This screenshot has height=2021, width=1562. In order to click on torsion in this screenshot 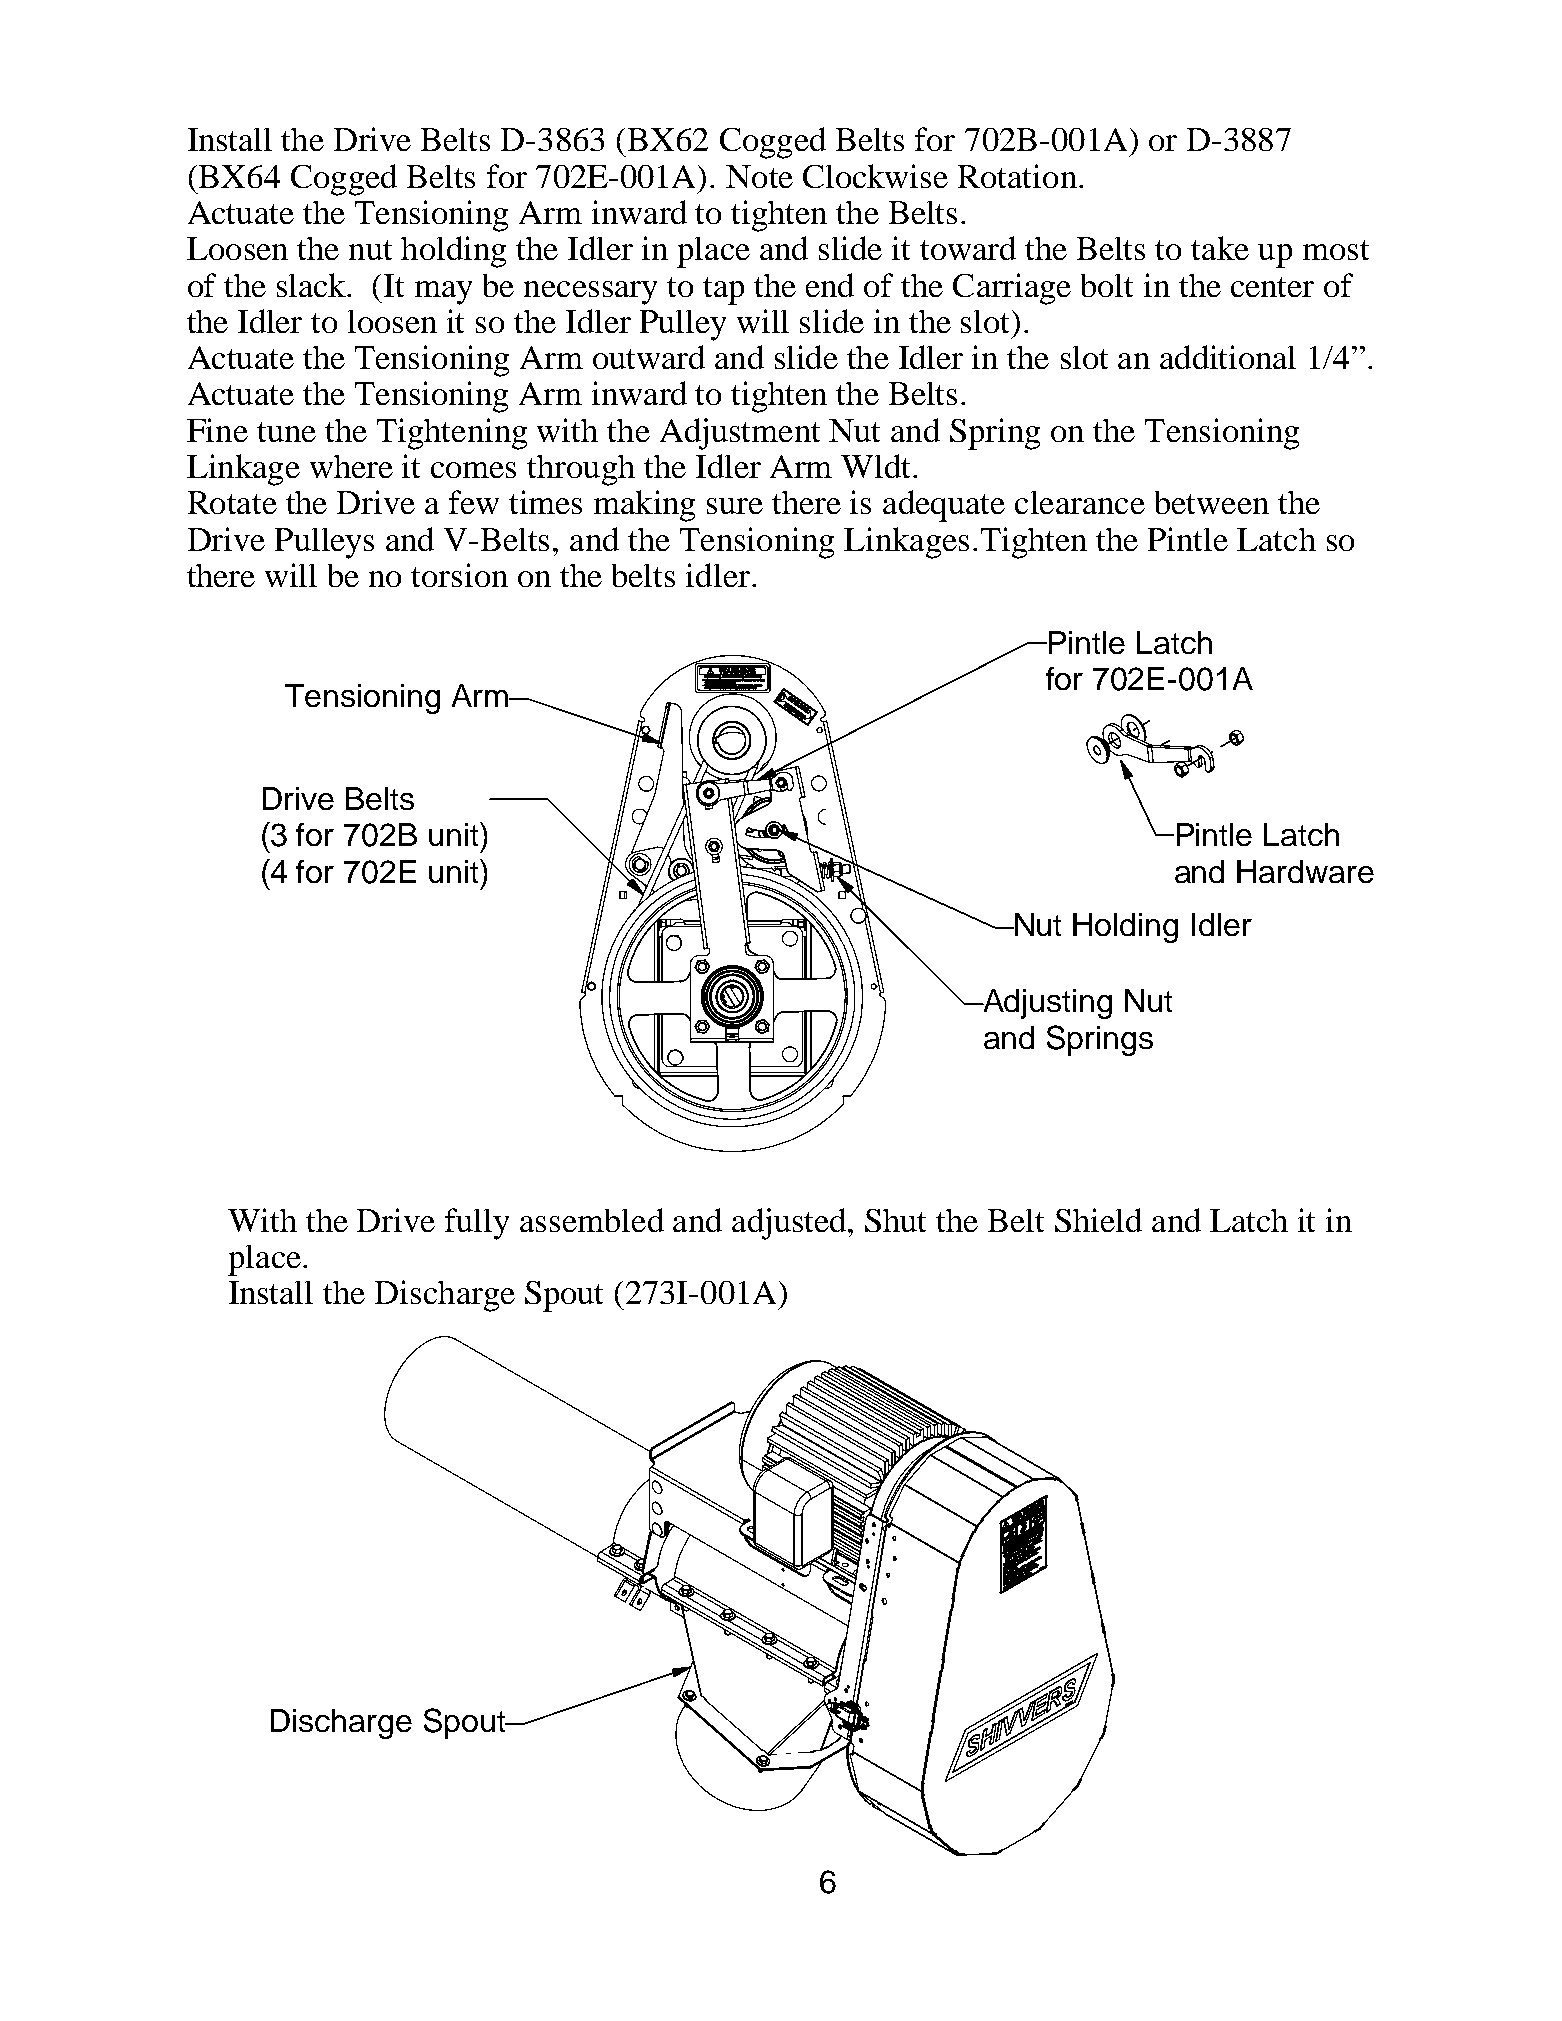, I will do `click(459, 575)`.
